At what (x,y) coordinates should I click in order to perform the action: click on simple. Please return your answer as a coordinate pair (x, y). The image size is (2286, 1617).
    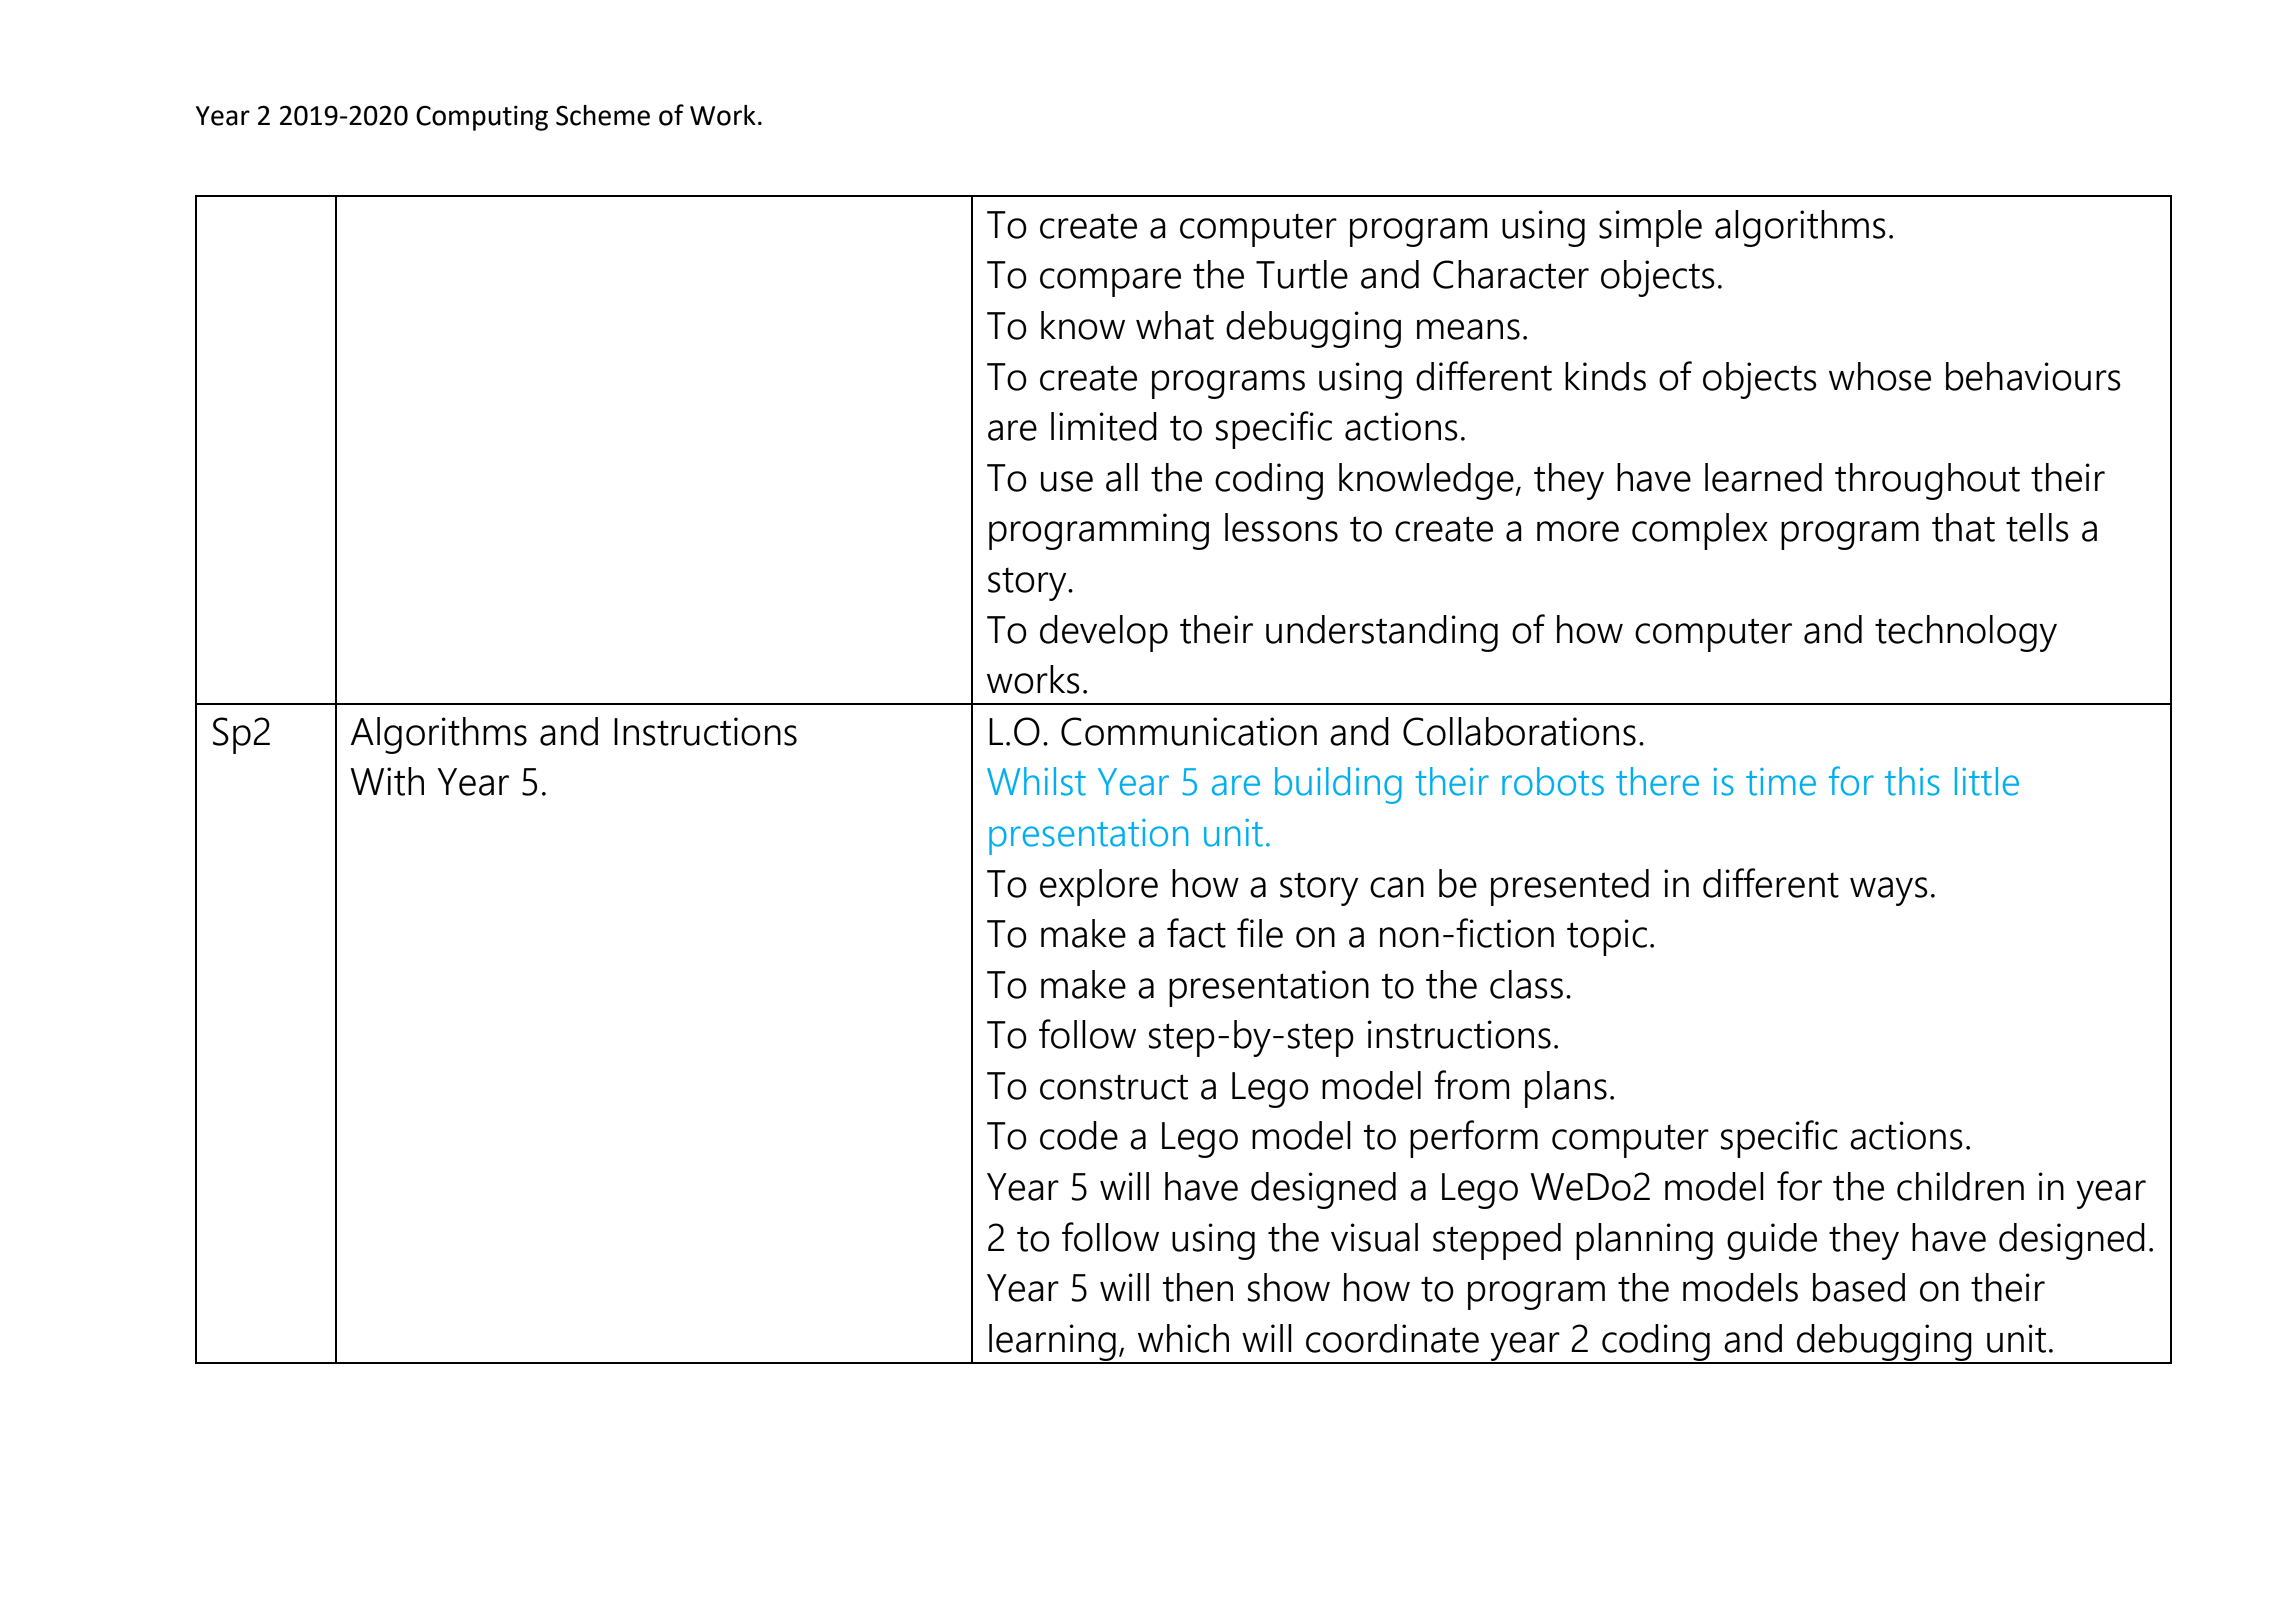
    Looking at the image, I should click on (1650, 228).
